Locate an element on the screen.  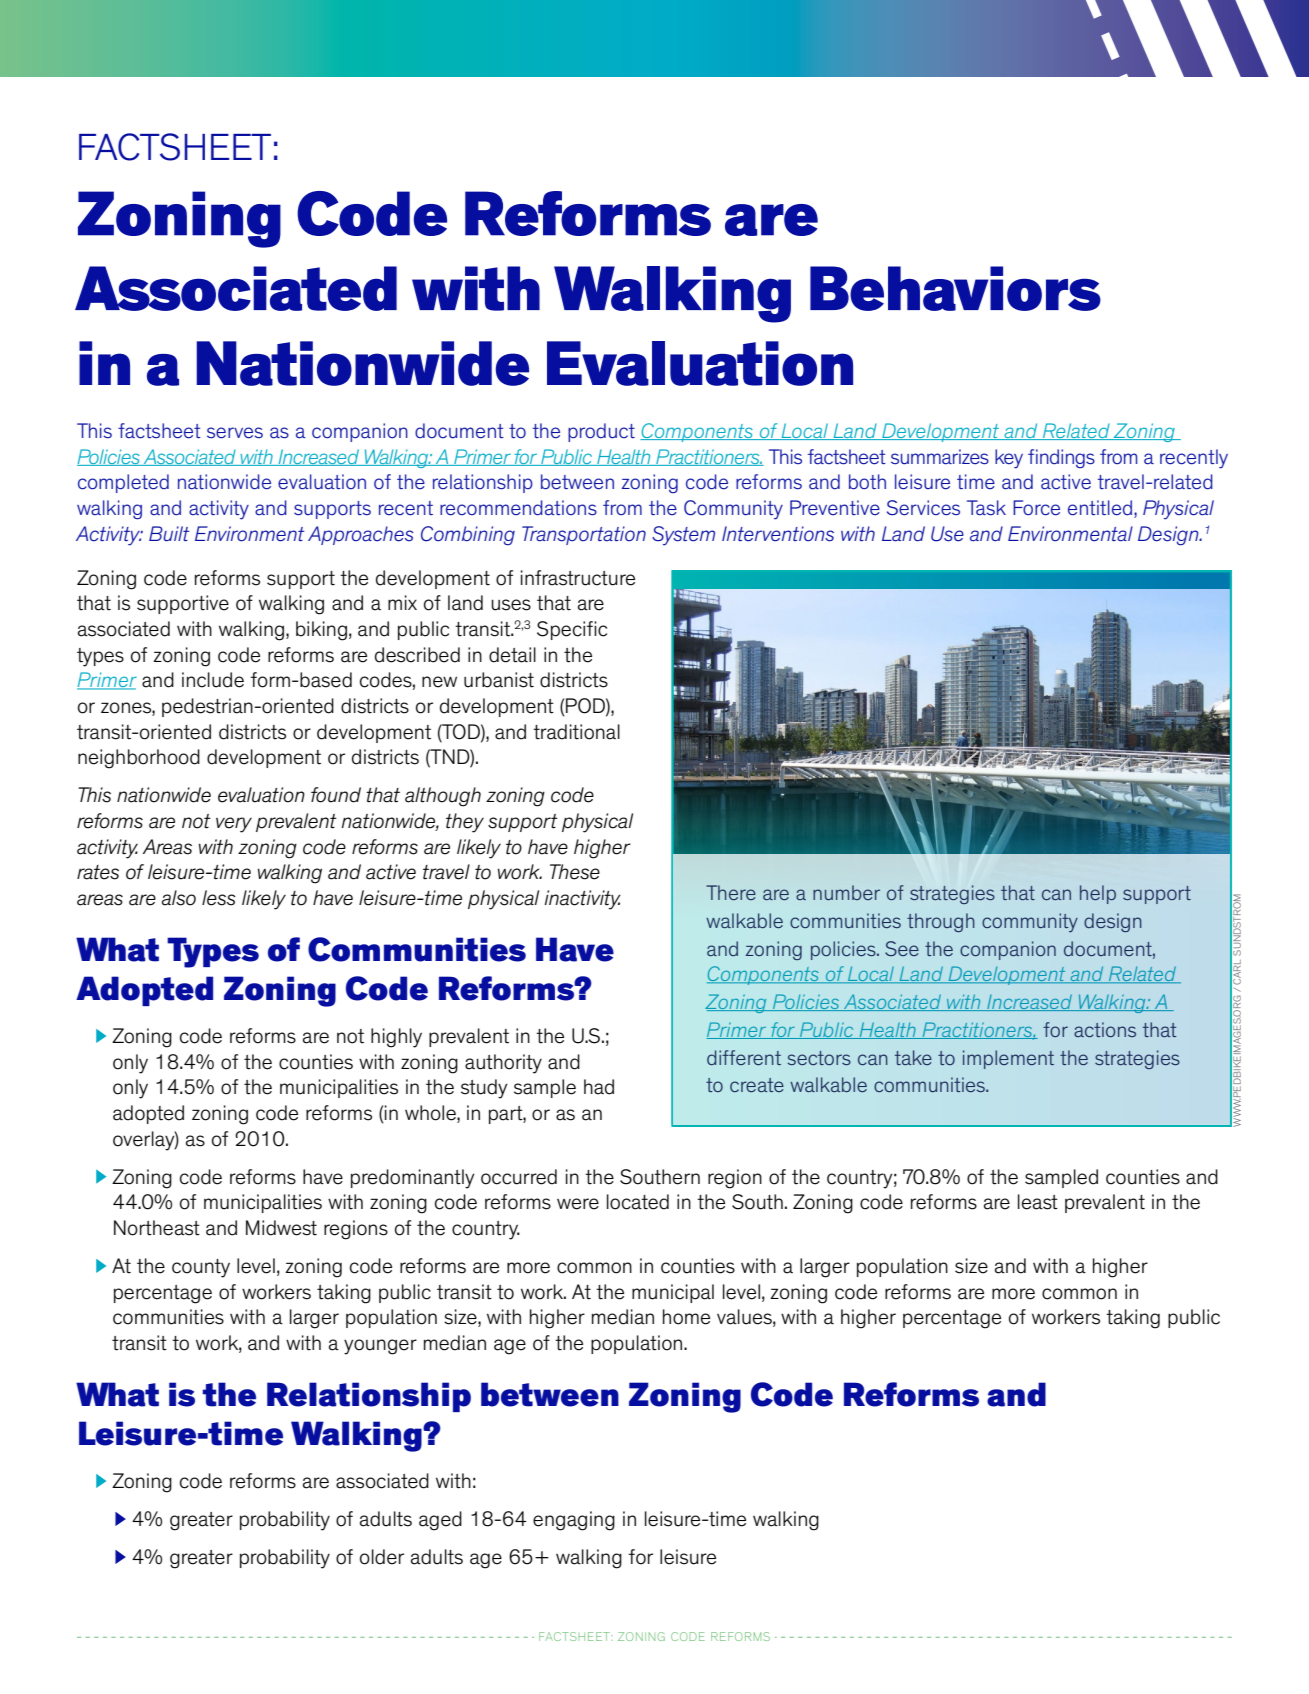
least is located at coordinates (1038, 1202).
